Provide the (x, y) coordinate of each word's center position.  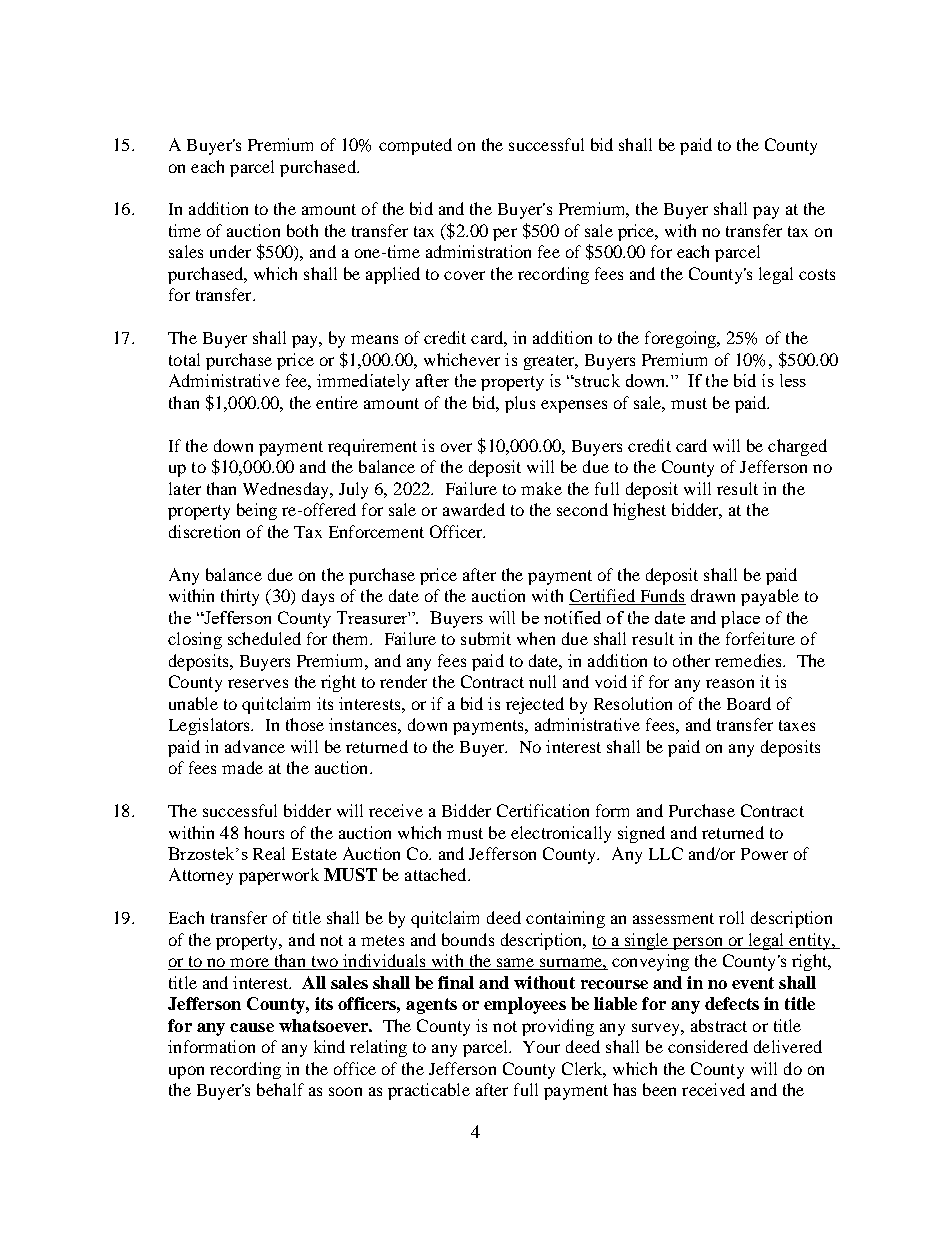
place (740, 619)
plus (520, 404)
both (302, 230)
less (793, 380)
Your (541, 1047)
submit (486, 638)
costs (817, 274)
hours (264, 832)
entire (337, 402)
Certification (543, 810)
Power (764, 854)
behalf (280, 1089)
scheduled (264, 638)
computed (415, 146)
